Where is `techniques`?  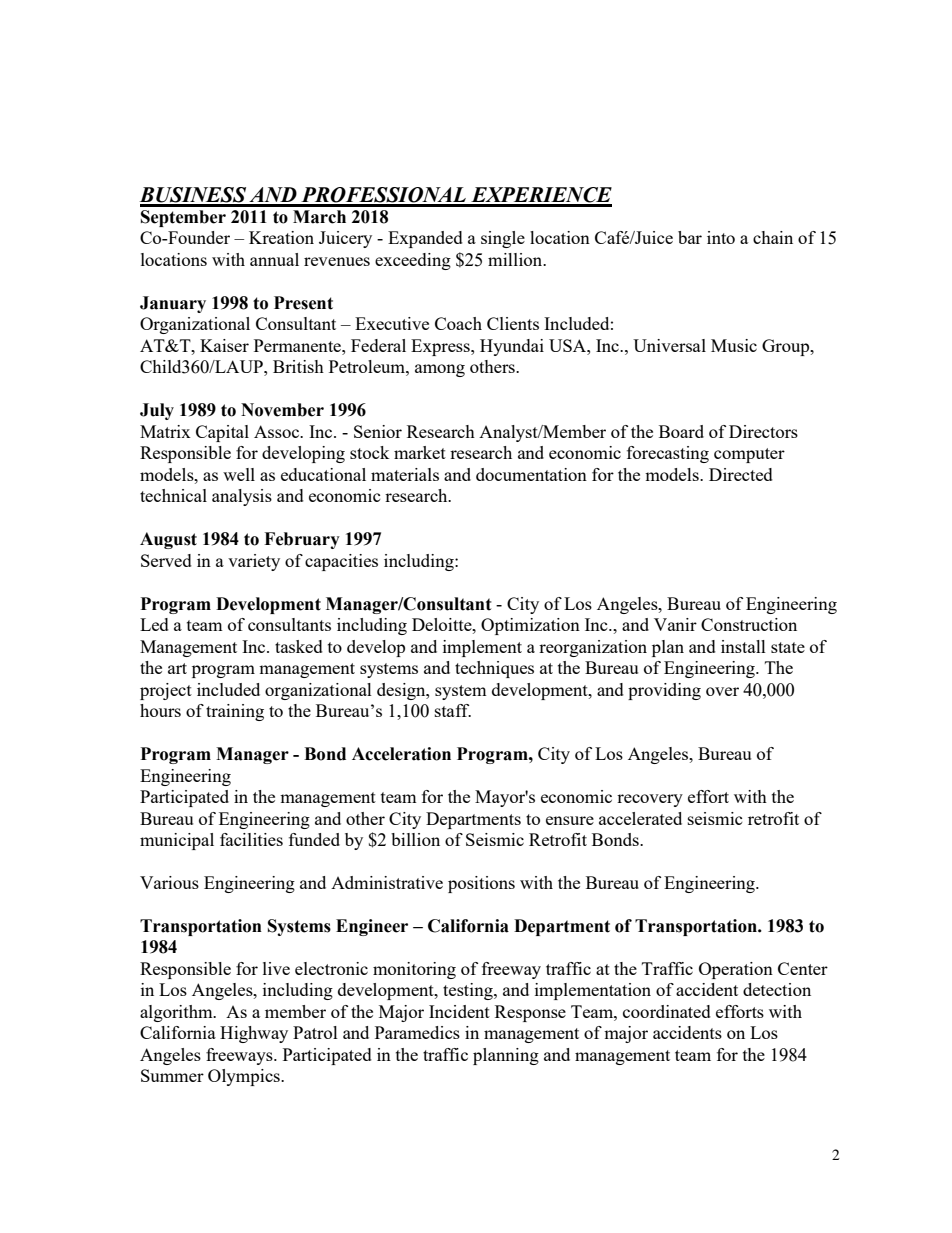
techniques is located at coordinates (494, 669).
